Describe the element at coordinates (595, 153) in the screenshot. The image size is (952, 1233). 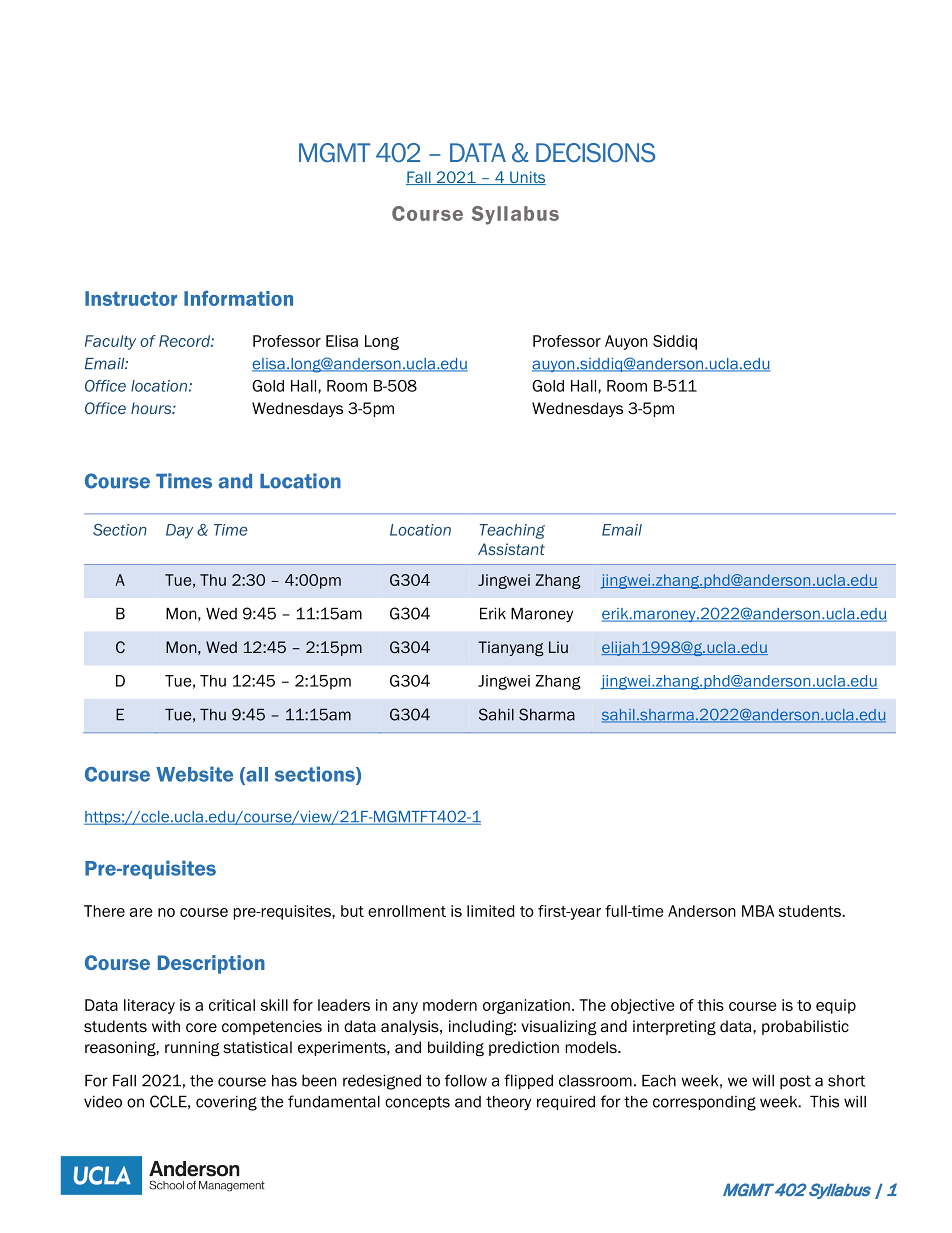
I see `DECISIONS` at that location.
